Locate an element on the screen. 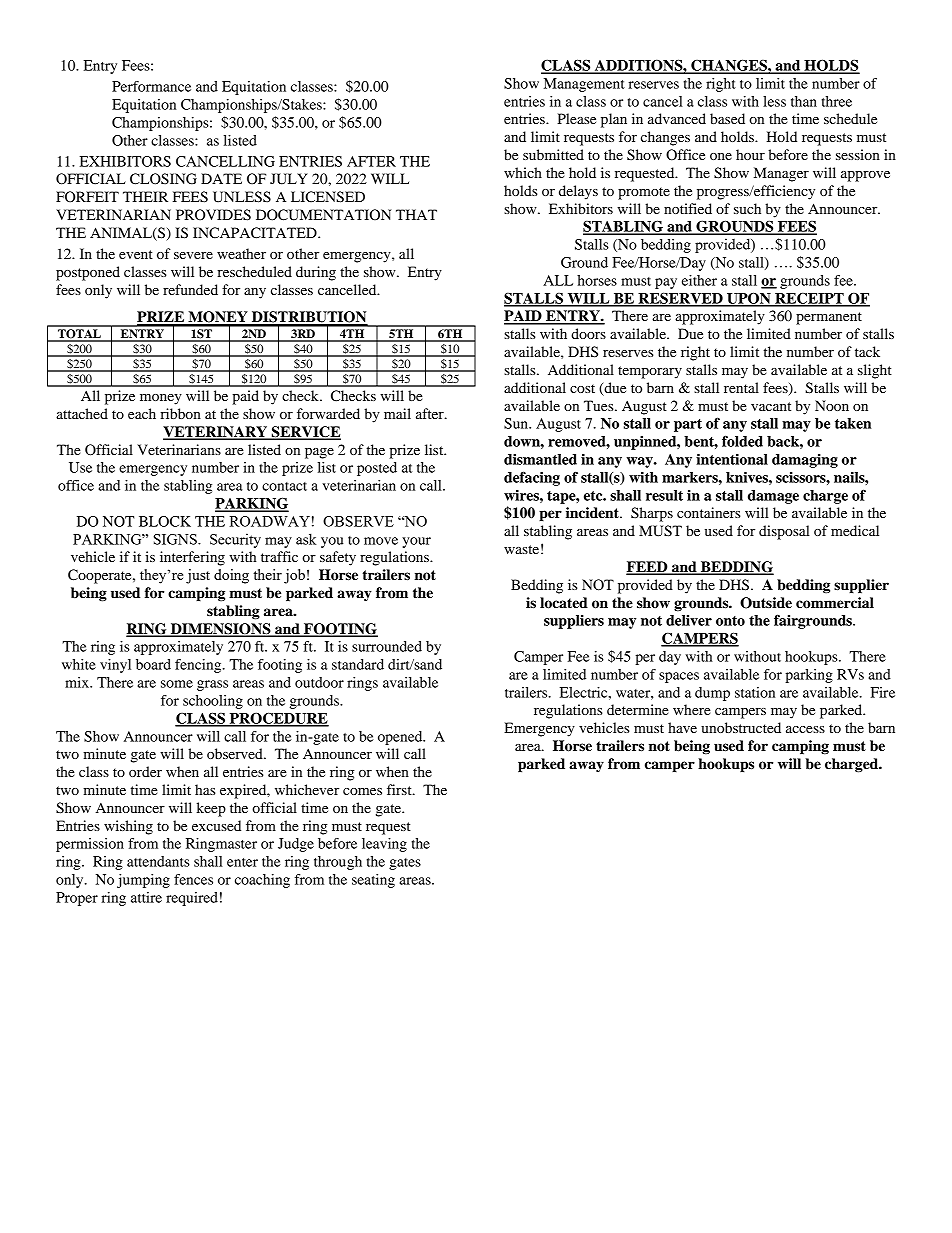 This screenshot has height=1233, width=952. BLOCK is located at coordinates (165, 521).
